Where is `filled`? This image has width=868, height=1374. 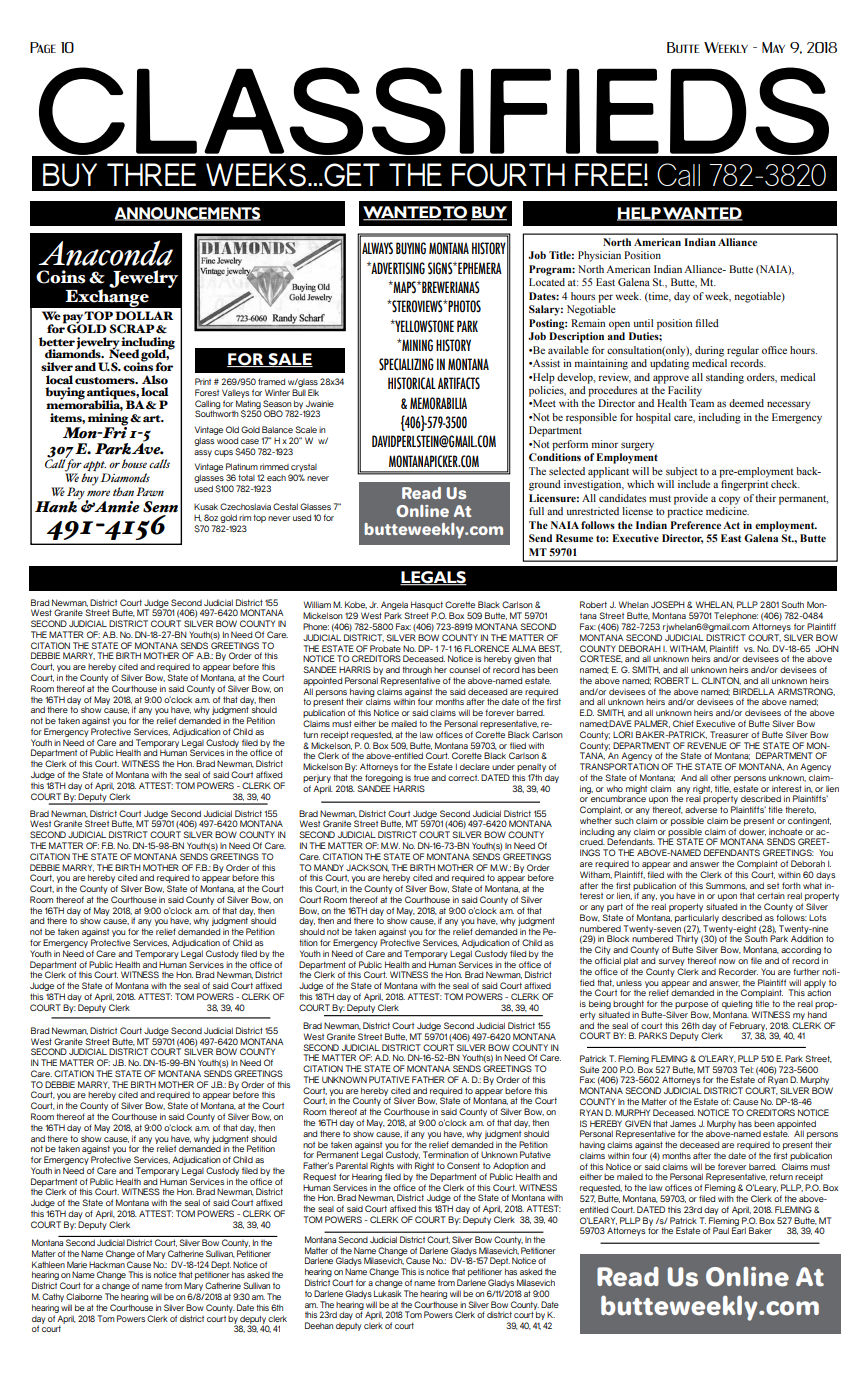
filled is located at coordinates (707, 323).
